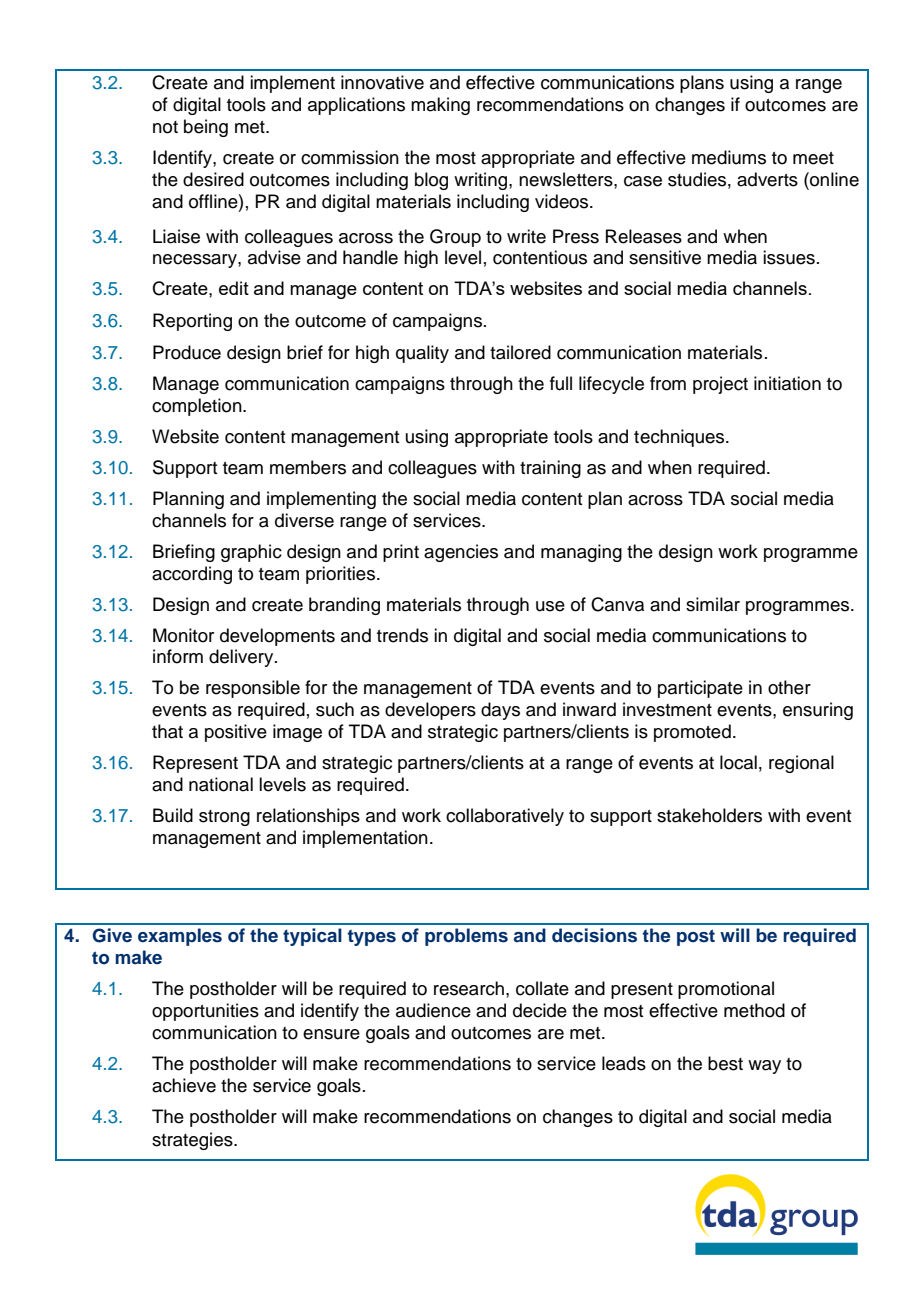 The height and width of the page is (1308, 924). What do you see at coordinates (505, 817) in the page?
I see `collaboratively` at bounding box center [505, 817].
